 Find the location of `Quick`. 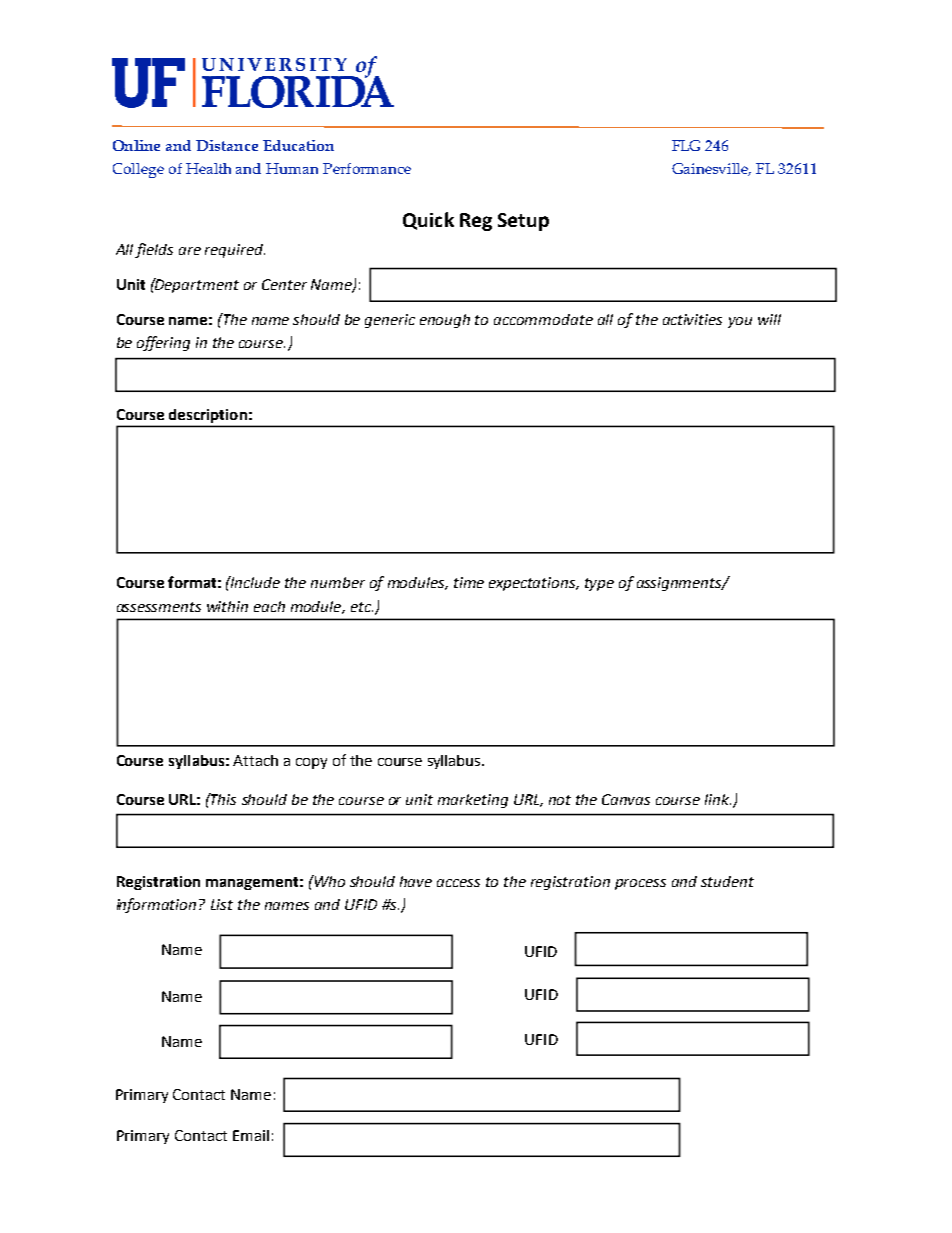

Quick is located at coordinates (428, 221).
